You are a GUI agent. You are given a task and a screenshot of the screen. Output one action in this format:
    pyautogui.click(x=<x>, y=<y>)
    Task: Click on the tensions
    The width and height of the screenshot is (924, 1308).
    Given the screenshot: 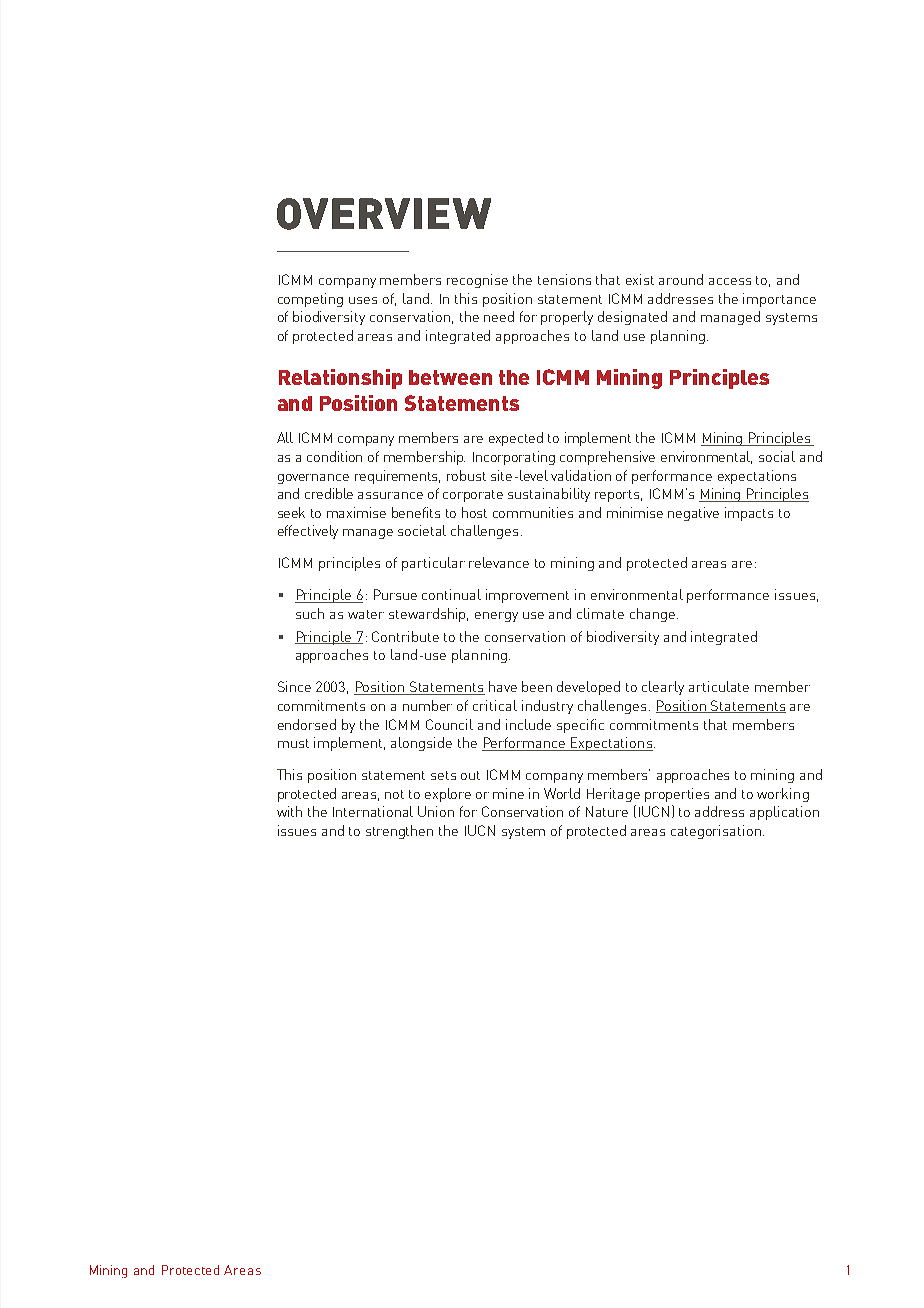 What is the action you would take?
    pyautogui.click(x=564, y=279)
